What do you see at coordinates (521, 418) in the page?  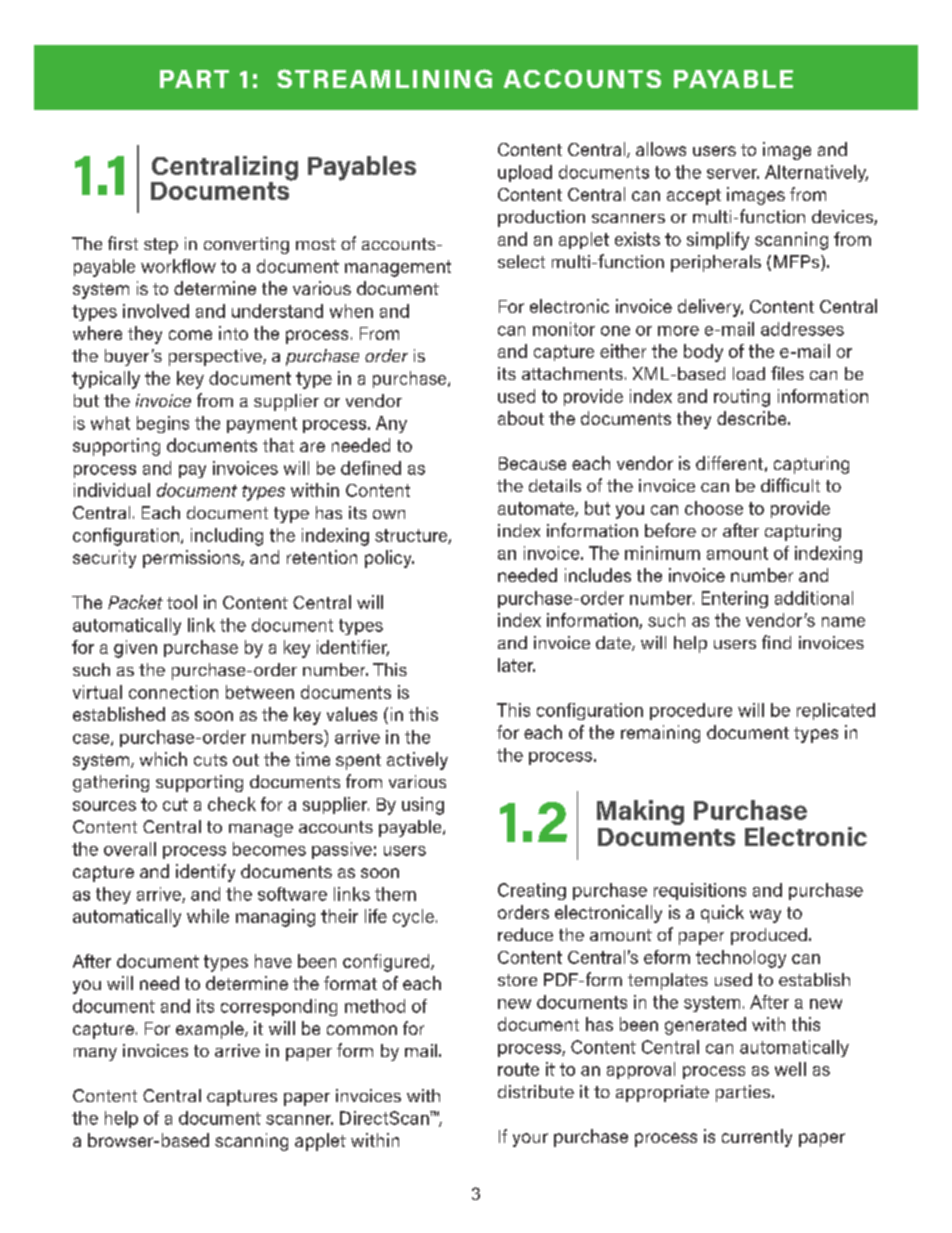 I see `about` at bounding box center [521, 418].
